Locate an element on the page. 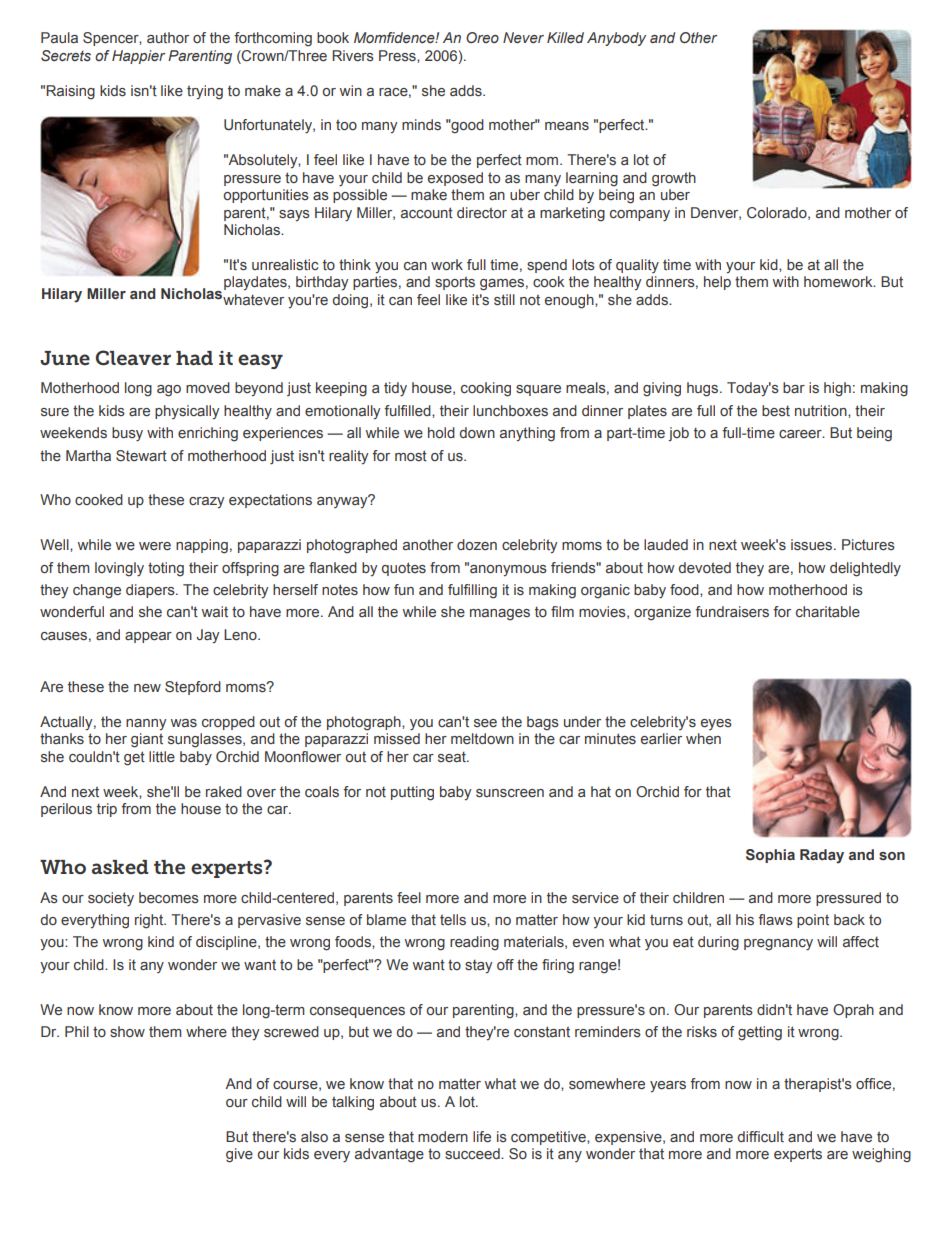  charitable is located at coordinates (828, 611).
